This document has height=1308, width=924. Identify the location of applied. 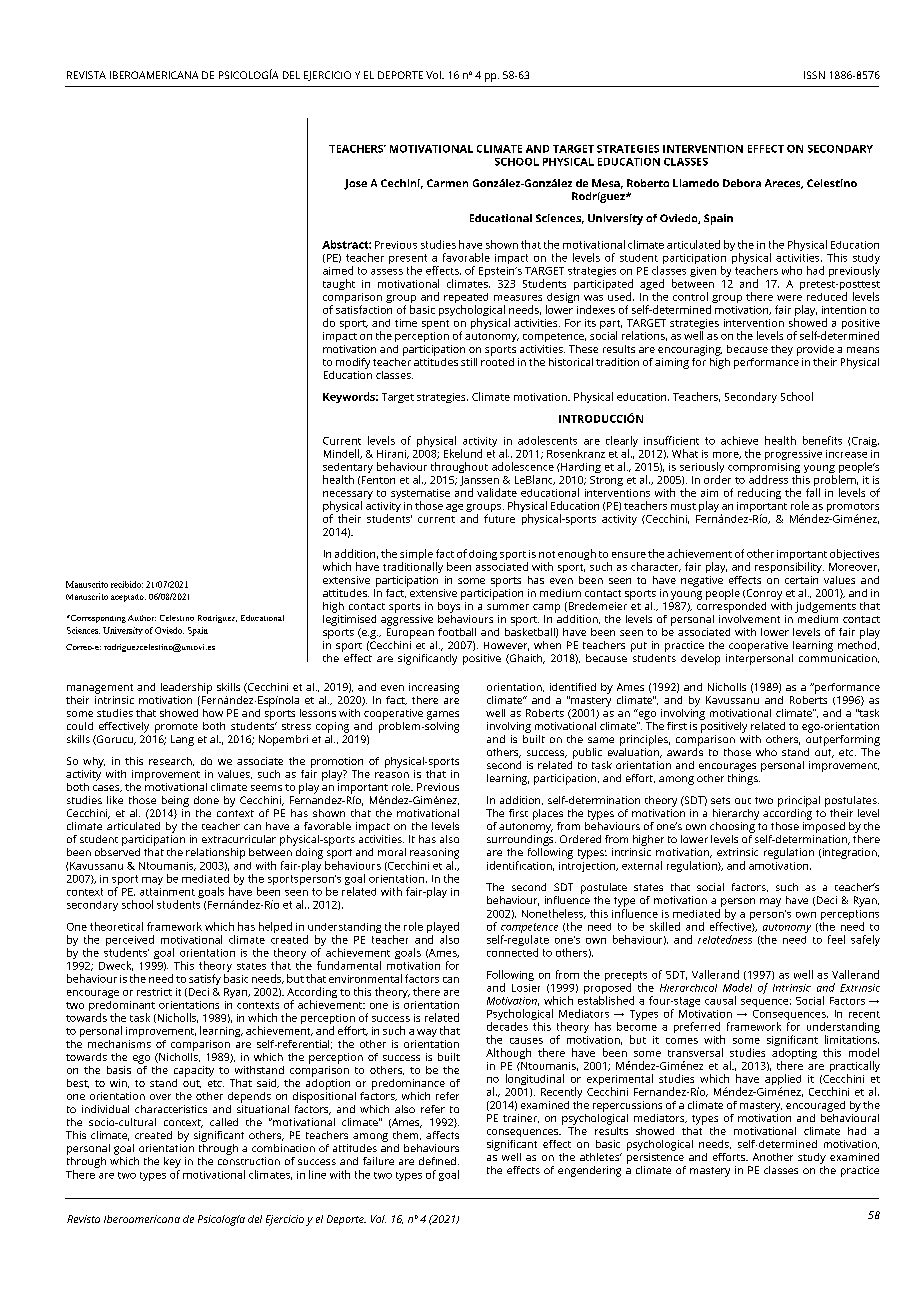
(783, 1081).
